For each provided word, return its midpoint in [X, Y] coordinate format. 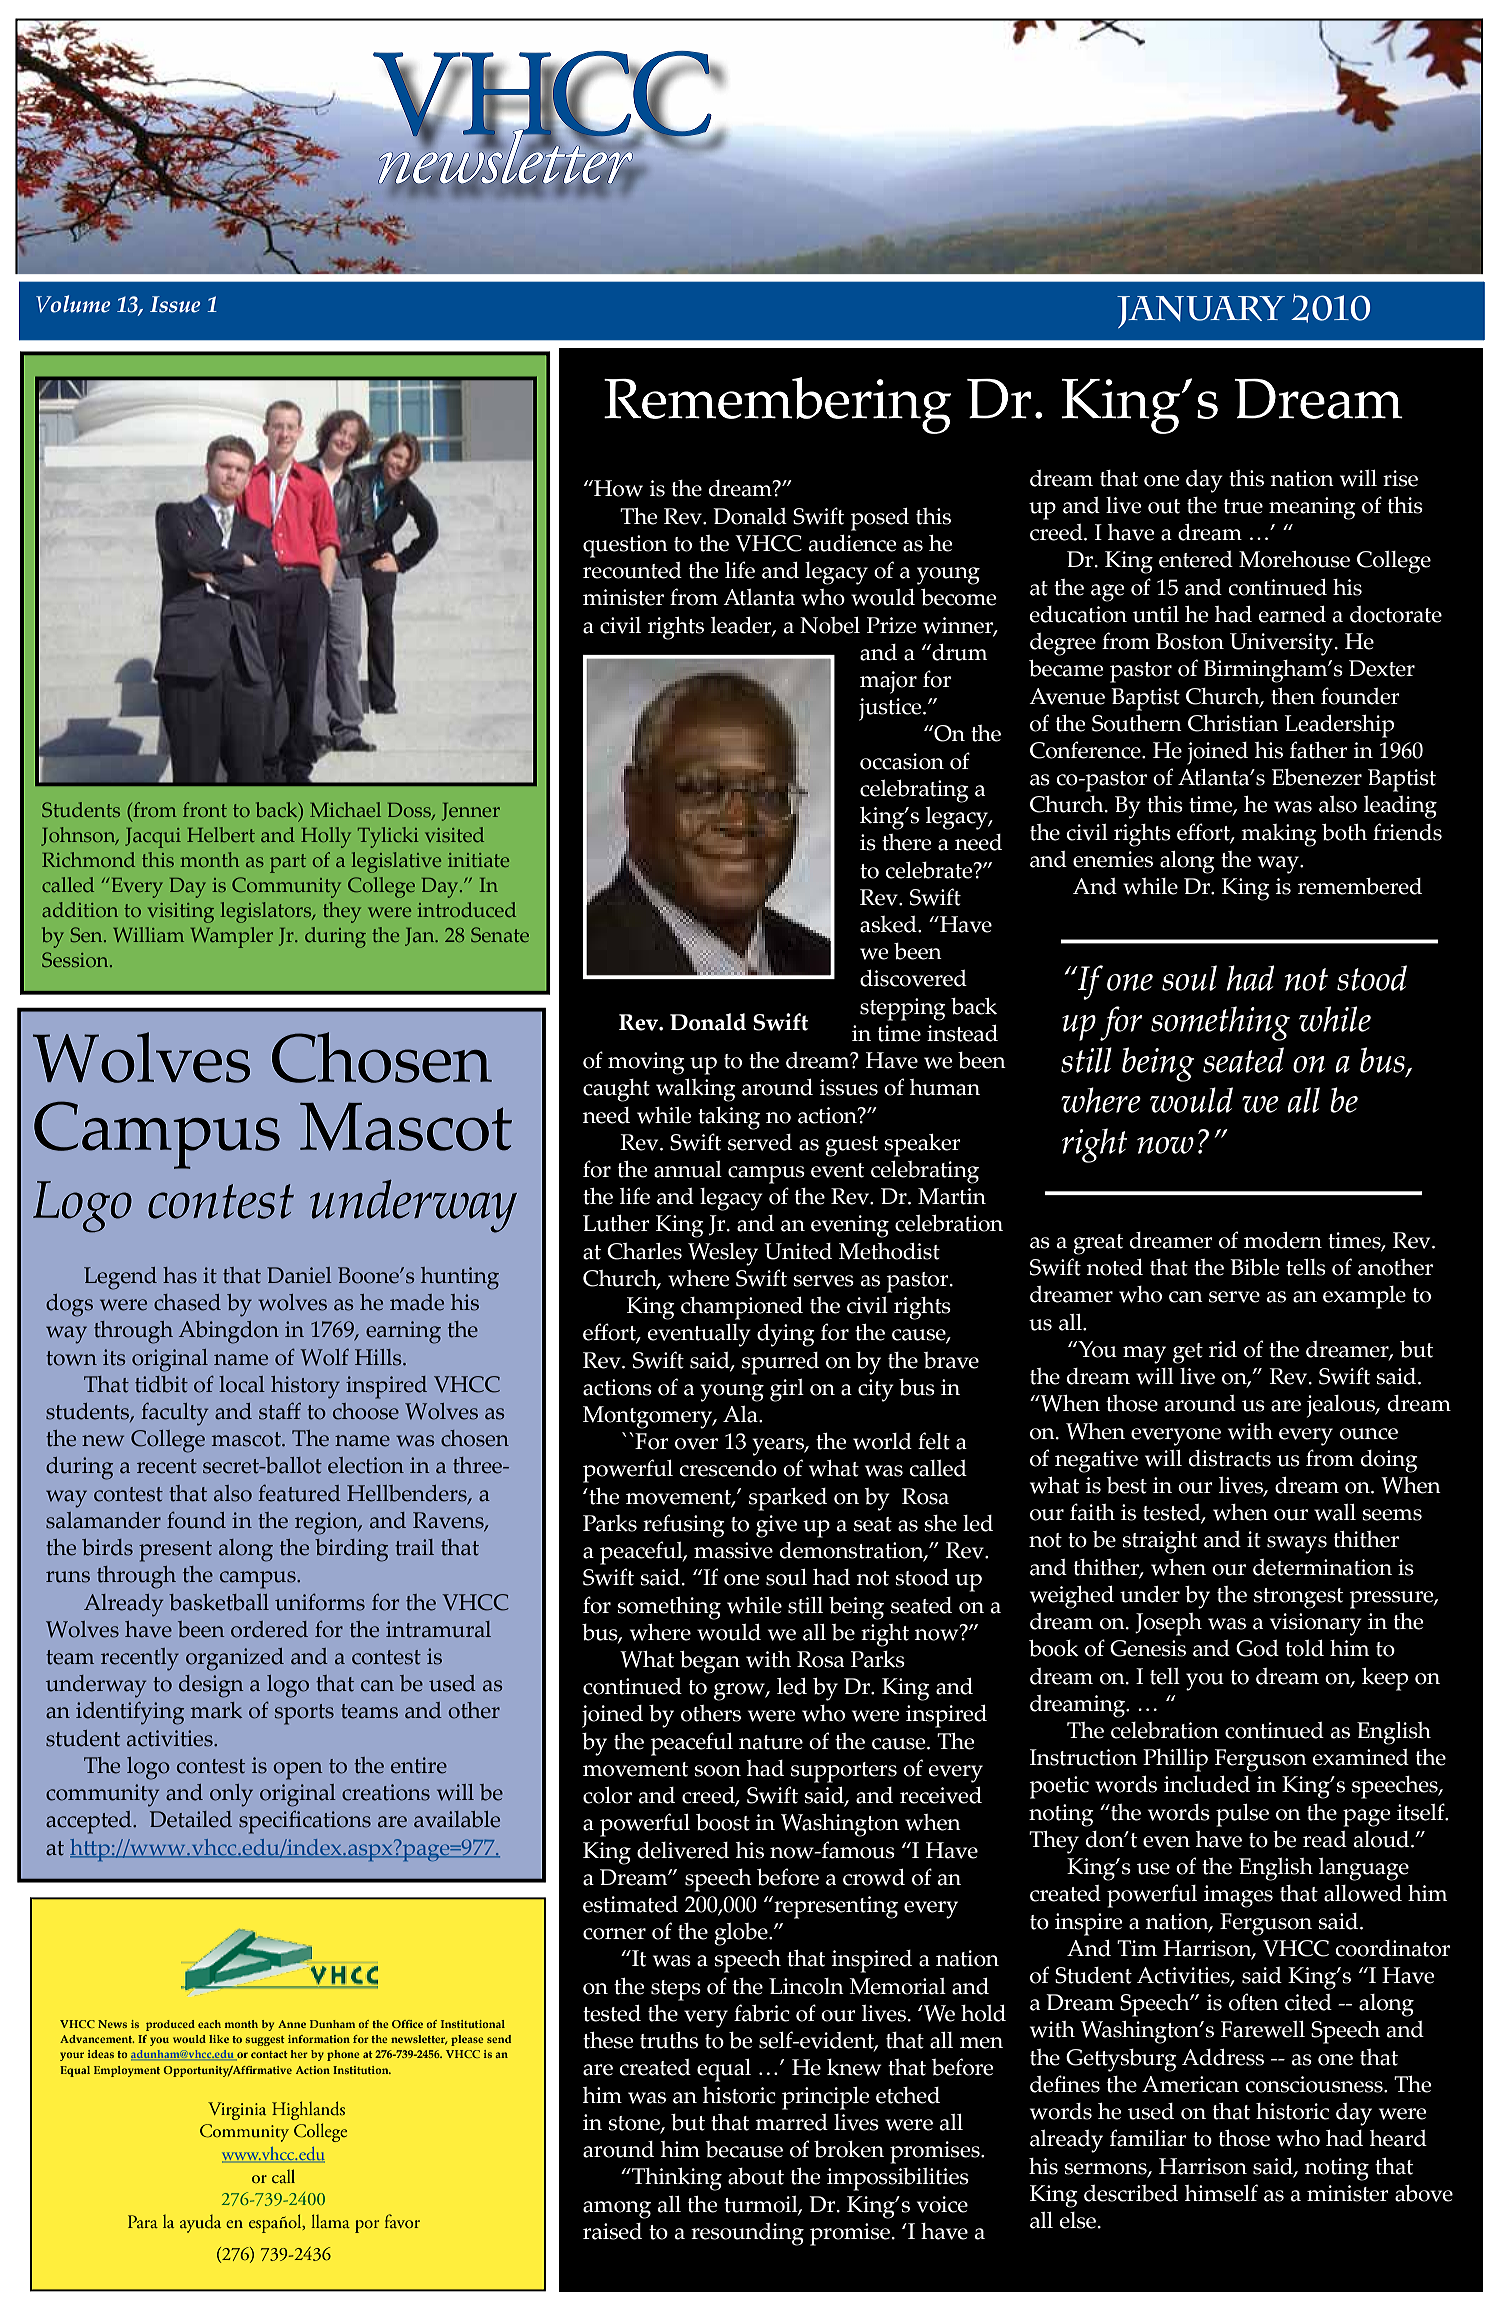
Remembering [777, 405]
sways [1297, 1545]
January [1201, 312]
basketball [219, 1602]
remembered [1360, 886]
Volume [73, 304]
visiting [181, 913]
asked [889, 924]
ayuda [200, 2224]
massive [733, 1550]
